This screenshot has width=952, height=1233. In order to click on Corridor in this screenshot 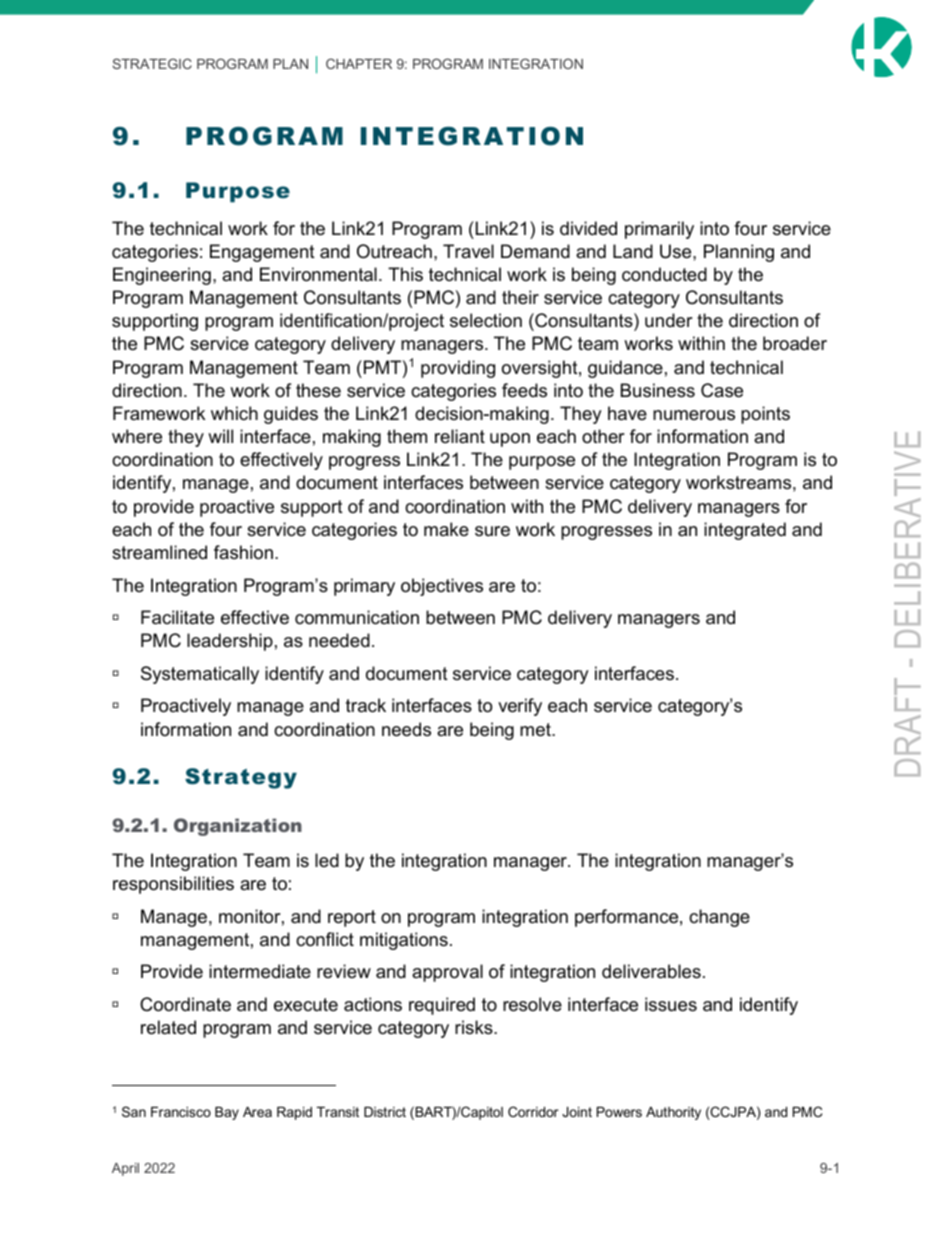, I will do `click(533, 1111)`.
